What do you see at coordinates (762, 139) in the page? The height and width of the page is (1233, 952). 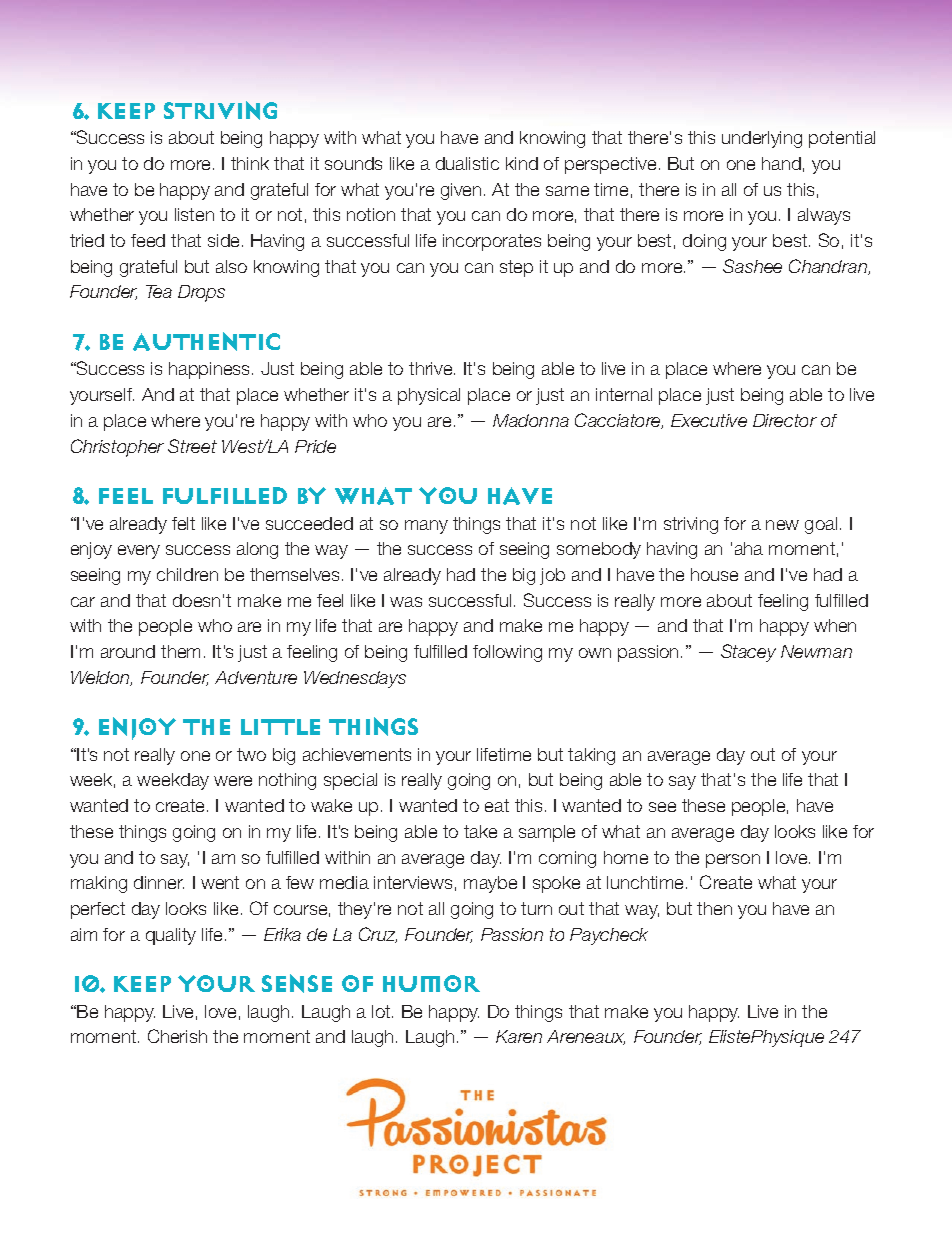 I see `underlying` at bounding box center [762, 139].
